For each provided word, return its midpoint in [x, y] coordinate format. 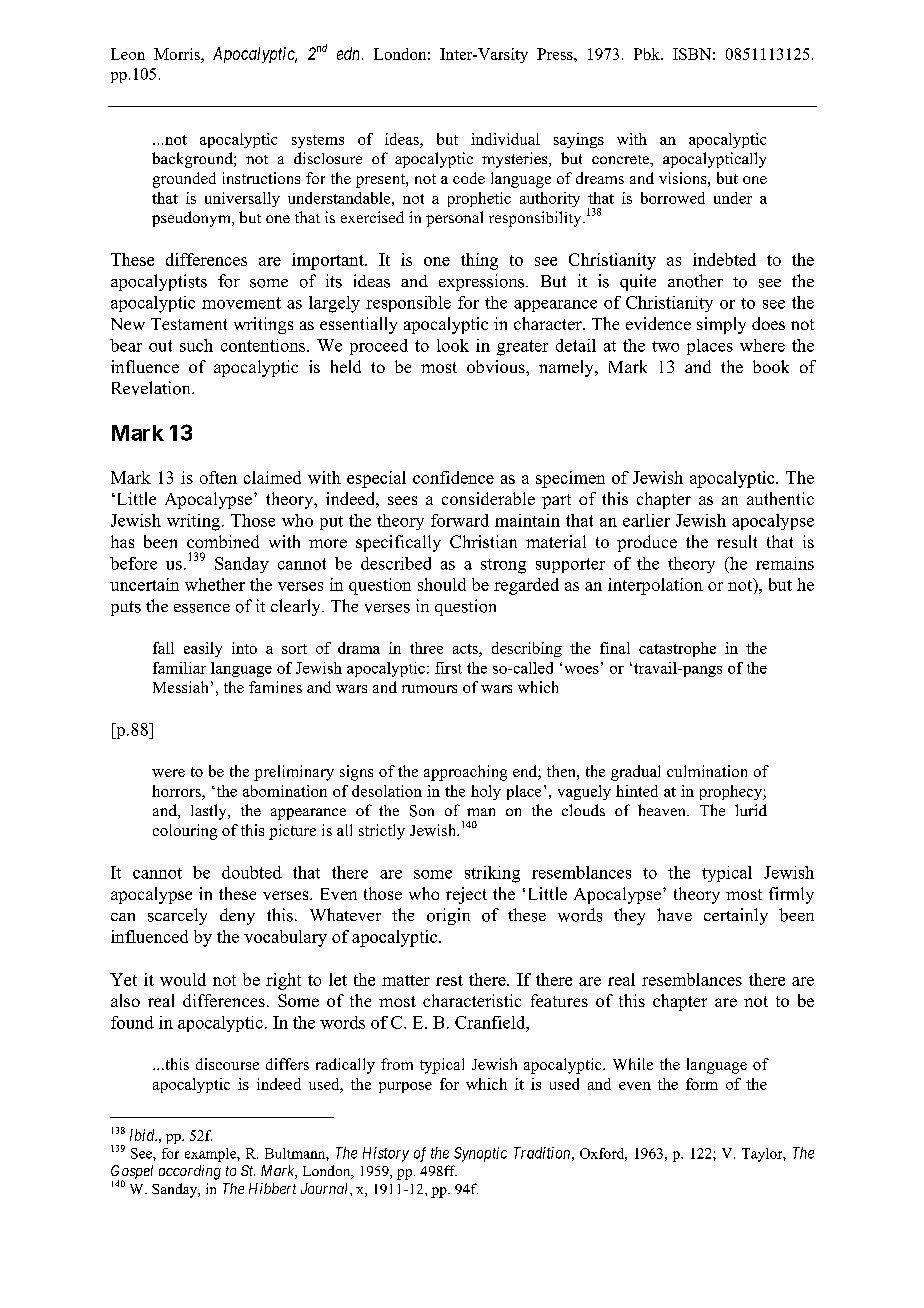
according [190, 1172]
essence [202, 608]
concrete [621, 159]
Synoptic [480, 1154]
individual [505, 139]
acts [466, 649]
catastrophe [677, 649]
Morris [178, 55]
